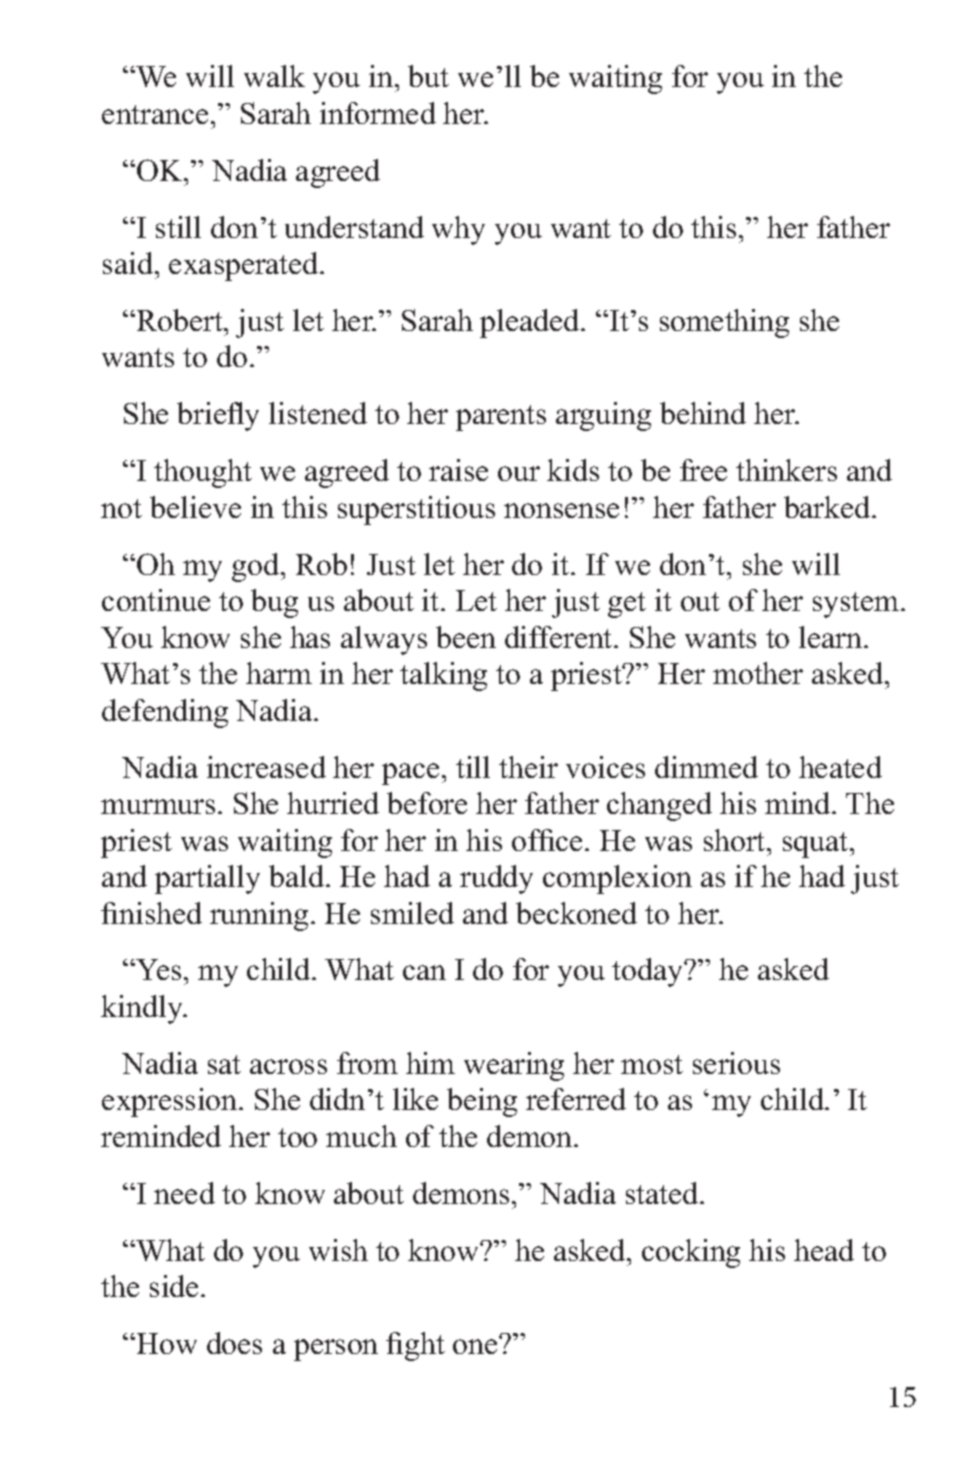 The image size is (979, 1469). What do you see at coordinates (496, 879) in the page?
I see `ruddy` at bounding box center [496, 879].
